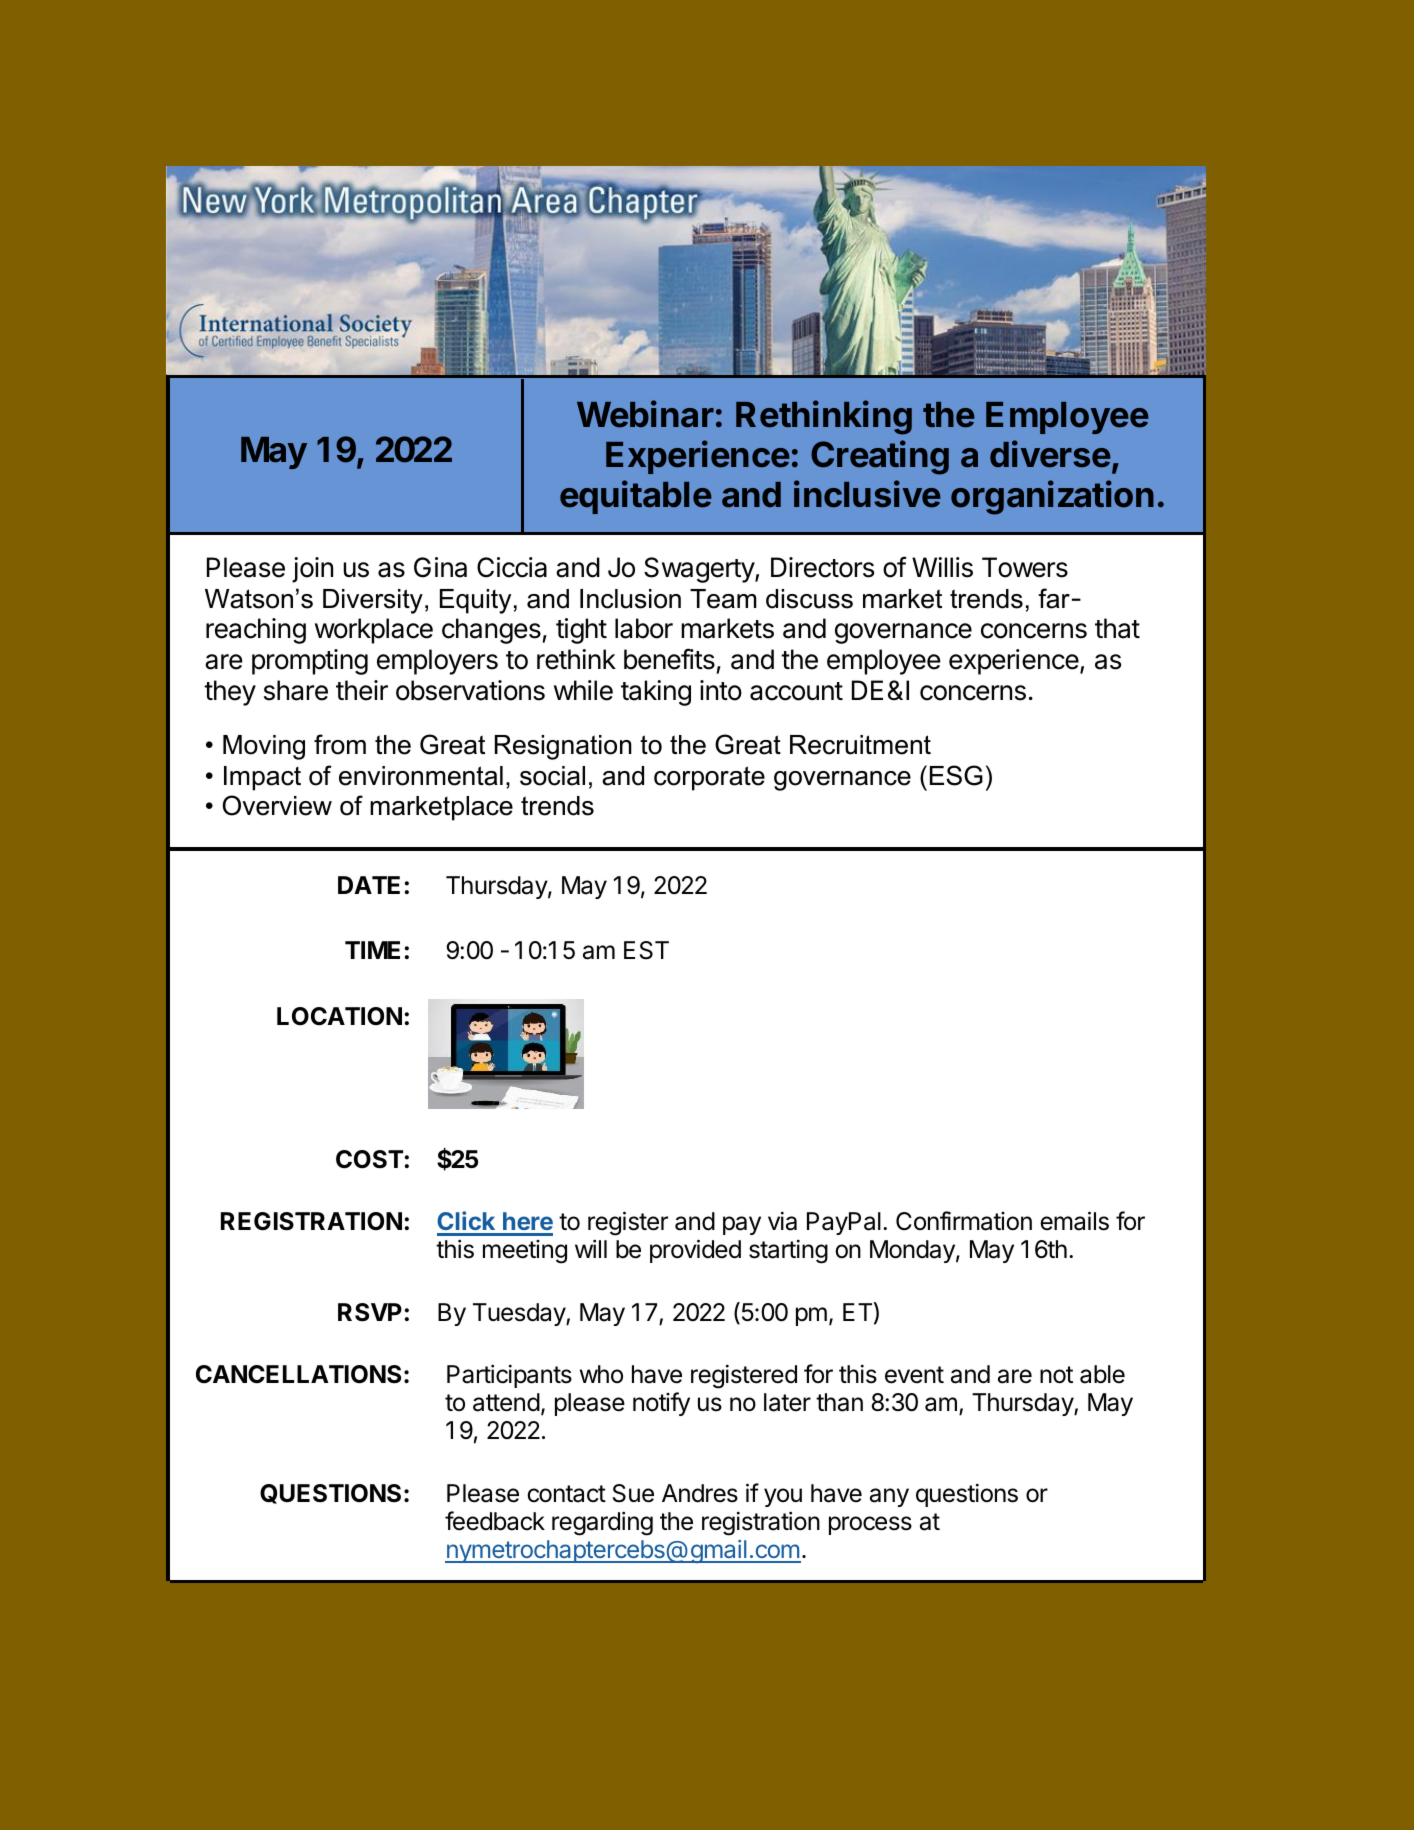 The height and width of the screenshot is (1830, 1414). I want to click on TIME, so click(372, 950).
